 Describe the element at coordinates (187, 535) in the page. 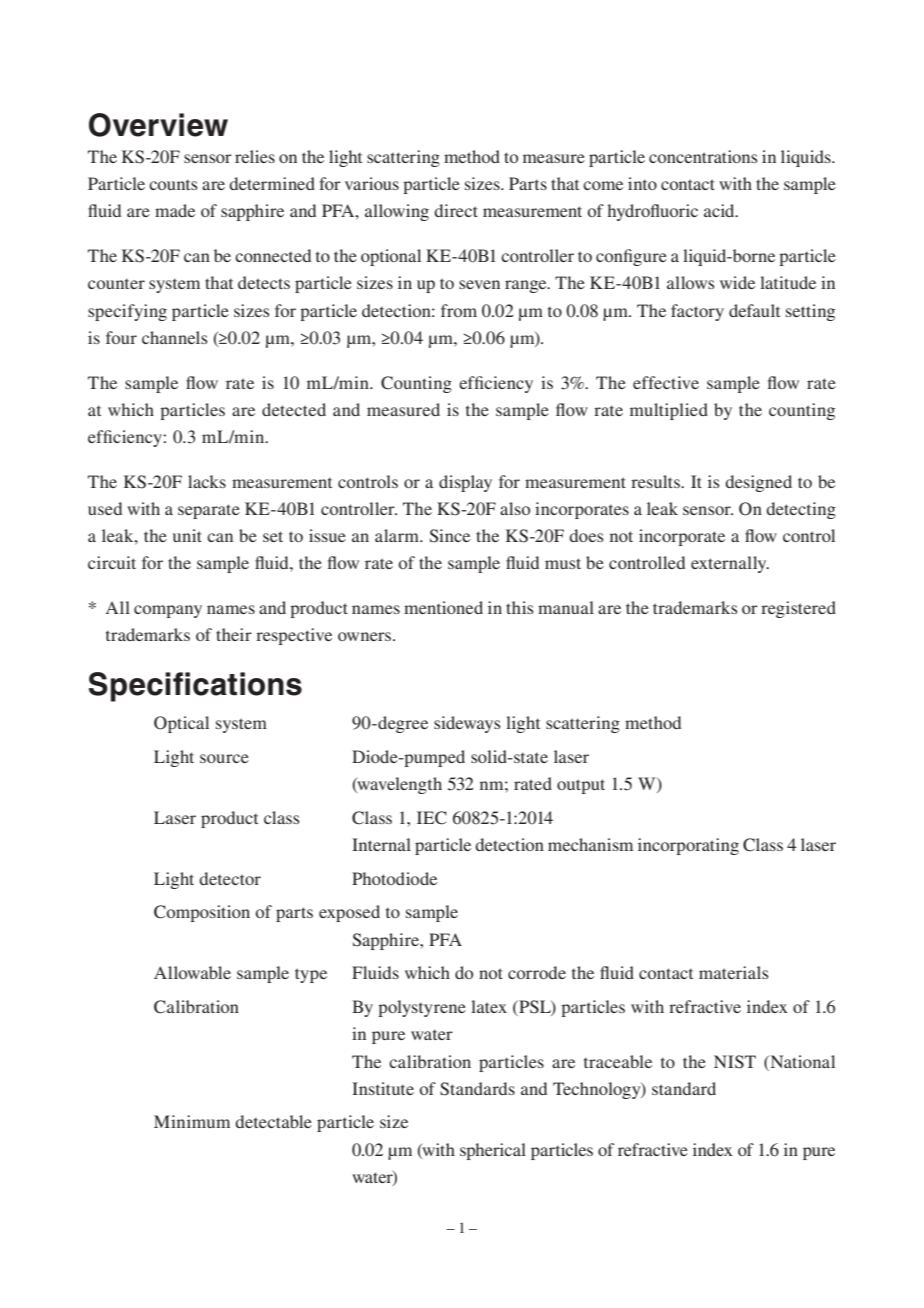

I see `unit` at that location.
